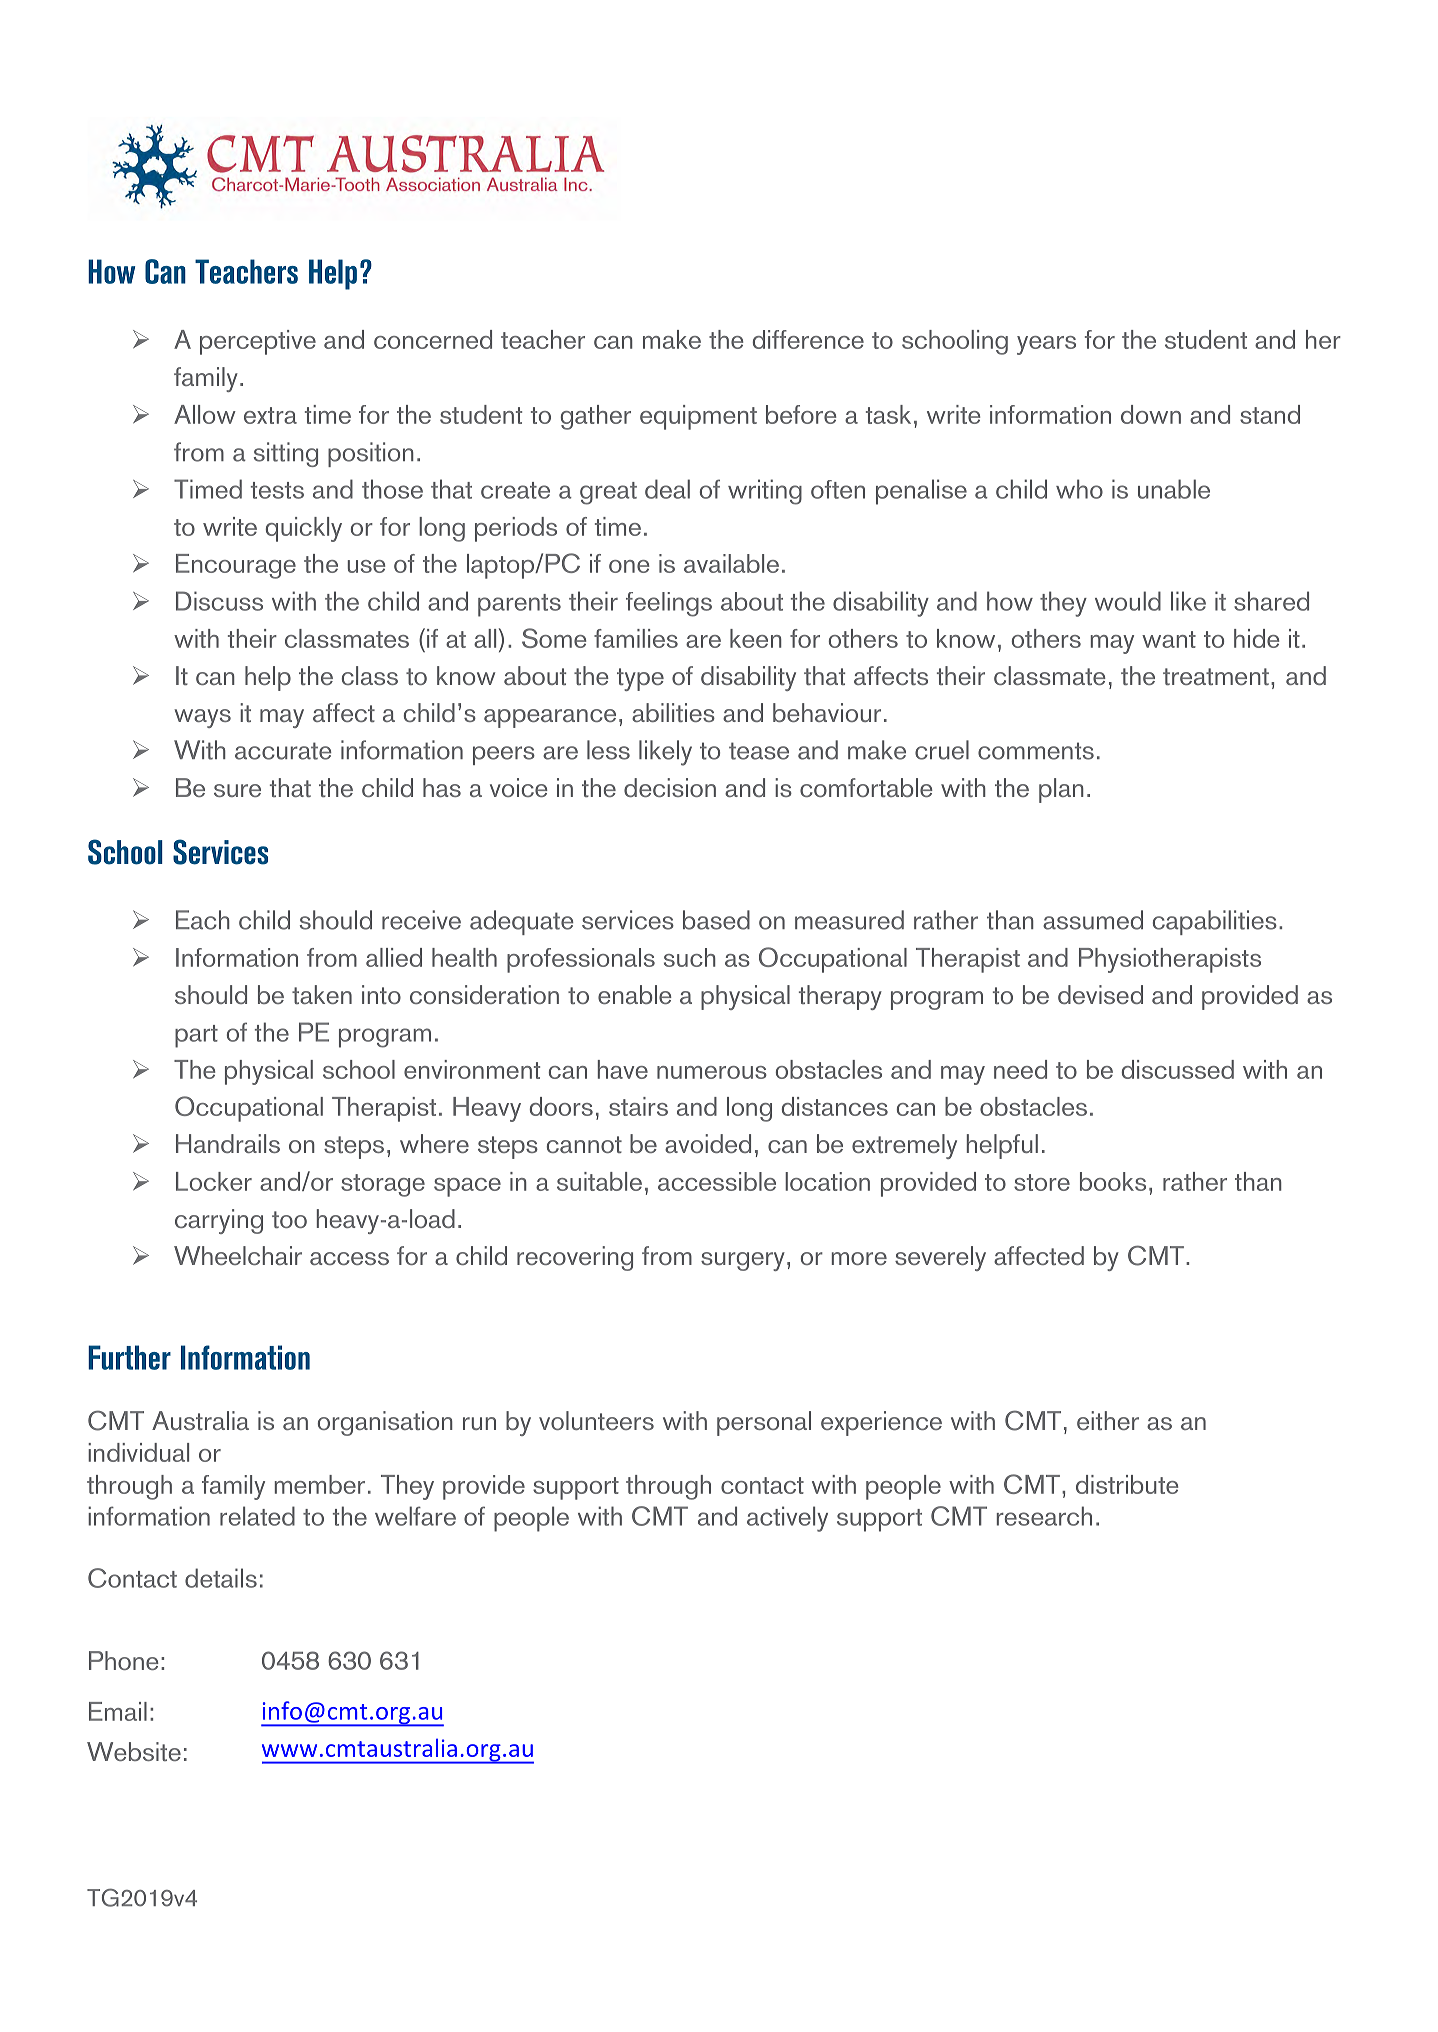  Describe the element at coordinates (1044, 1516) in the image. I see `research` at that location.
